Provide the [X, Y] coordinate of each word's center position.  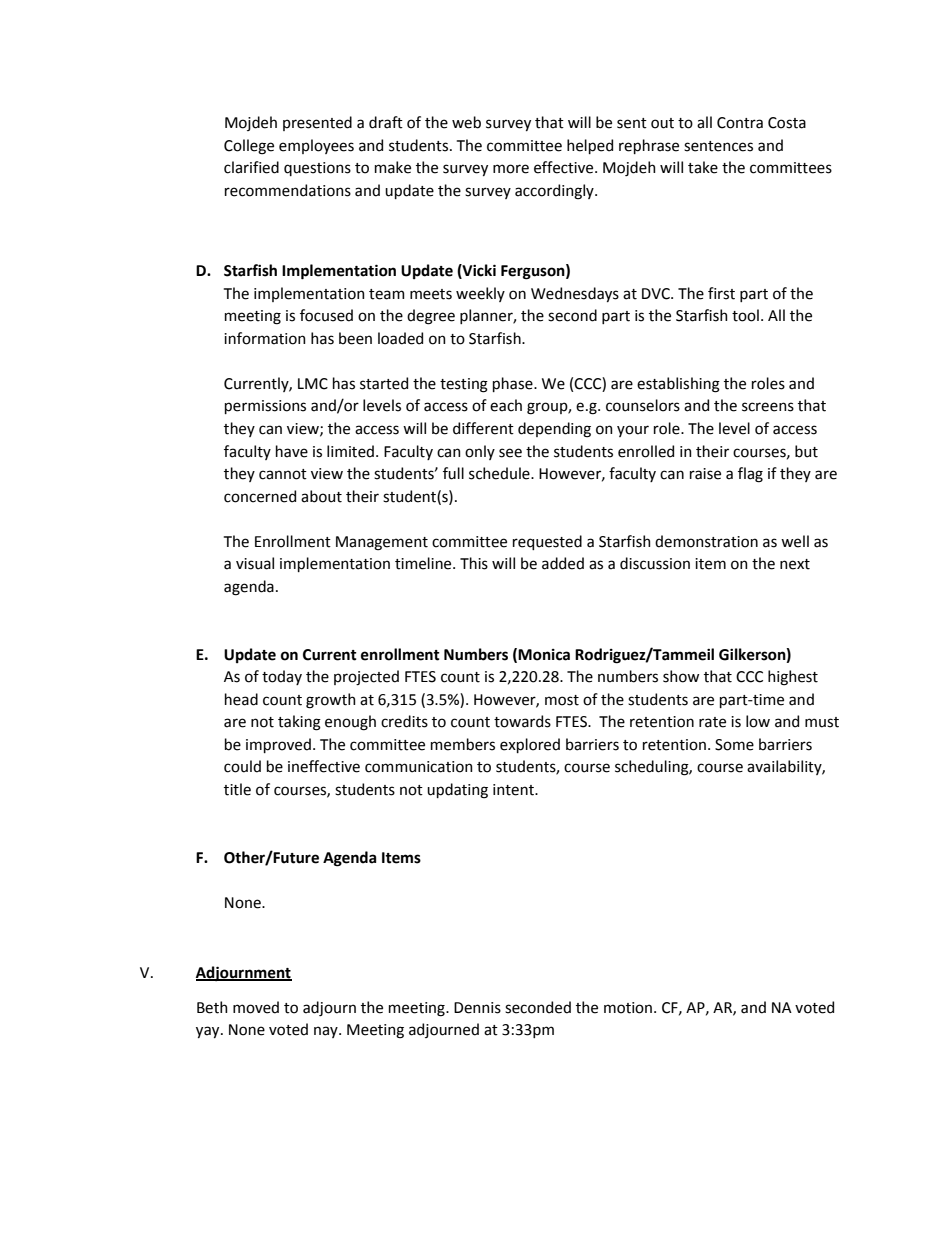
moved [256, 1007]
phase [514, 384]
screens [768, 407]
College [249, 147]
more [511, 169]
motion [629, 1008]
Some [734, 745]
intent [514, 790]
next [795, 564]
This [474, 563]
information [265, 338]
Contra [740, 123]
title [237, 789]
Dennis [477, 1008]
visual [255, 563]
